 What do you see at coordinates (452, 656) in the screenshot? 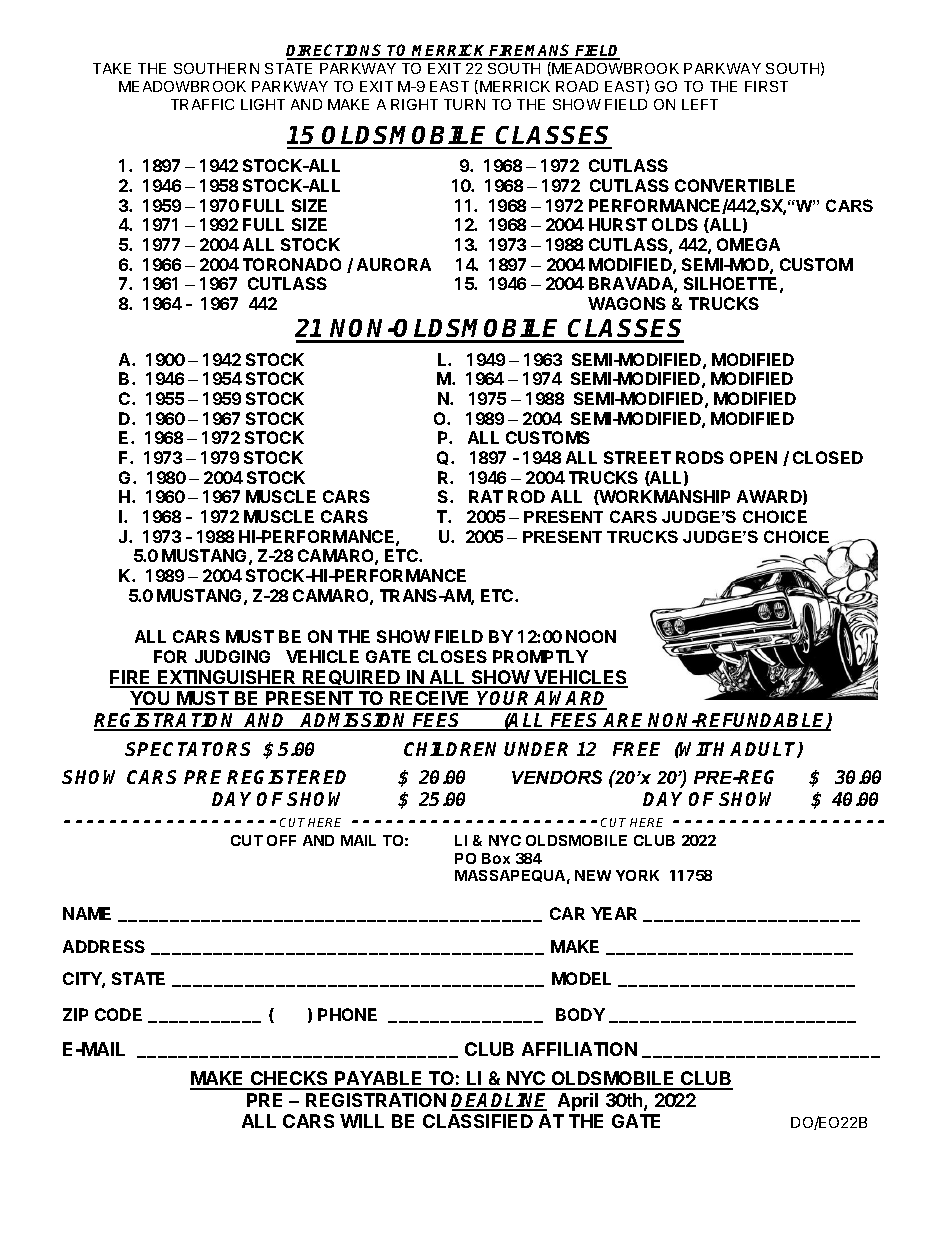
I see `CLOSES` at bounding box center [452, 656].
